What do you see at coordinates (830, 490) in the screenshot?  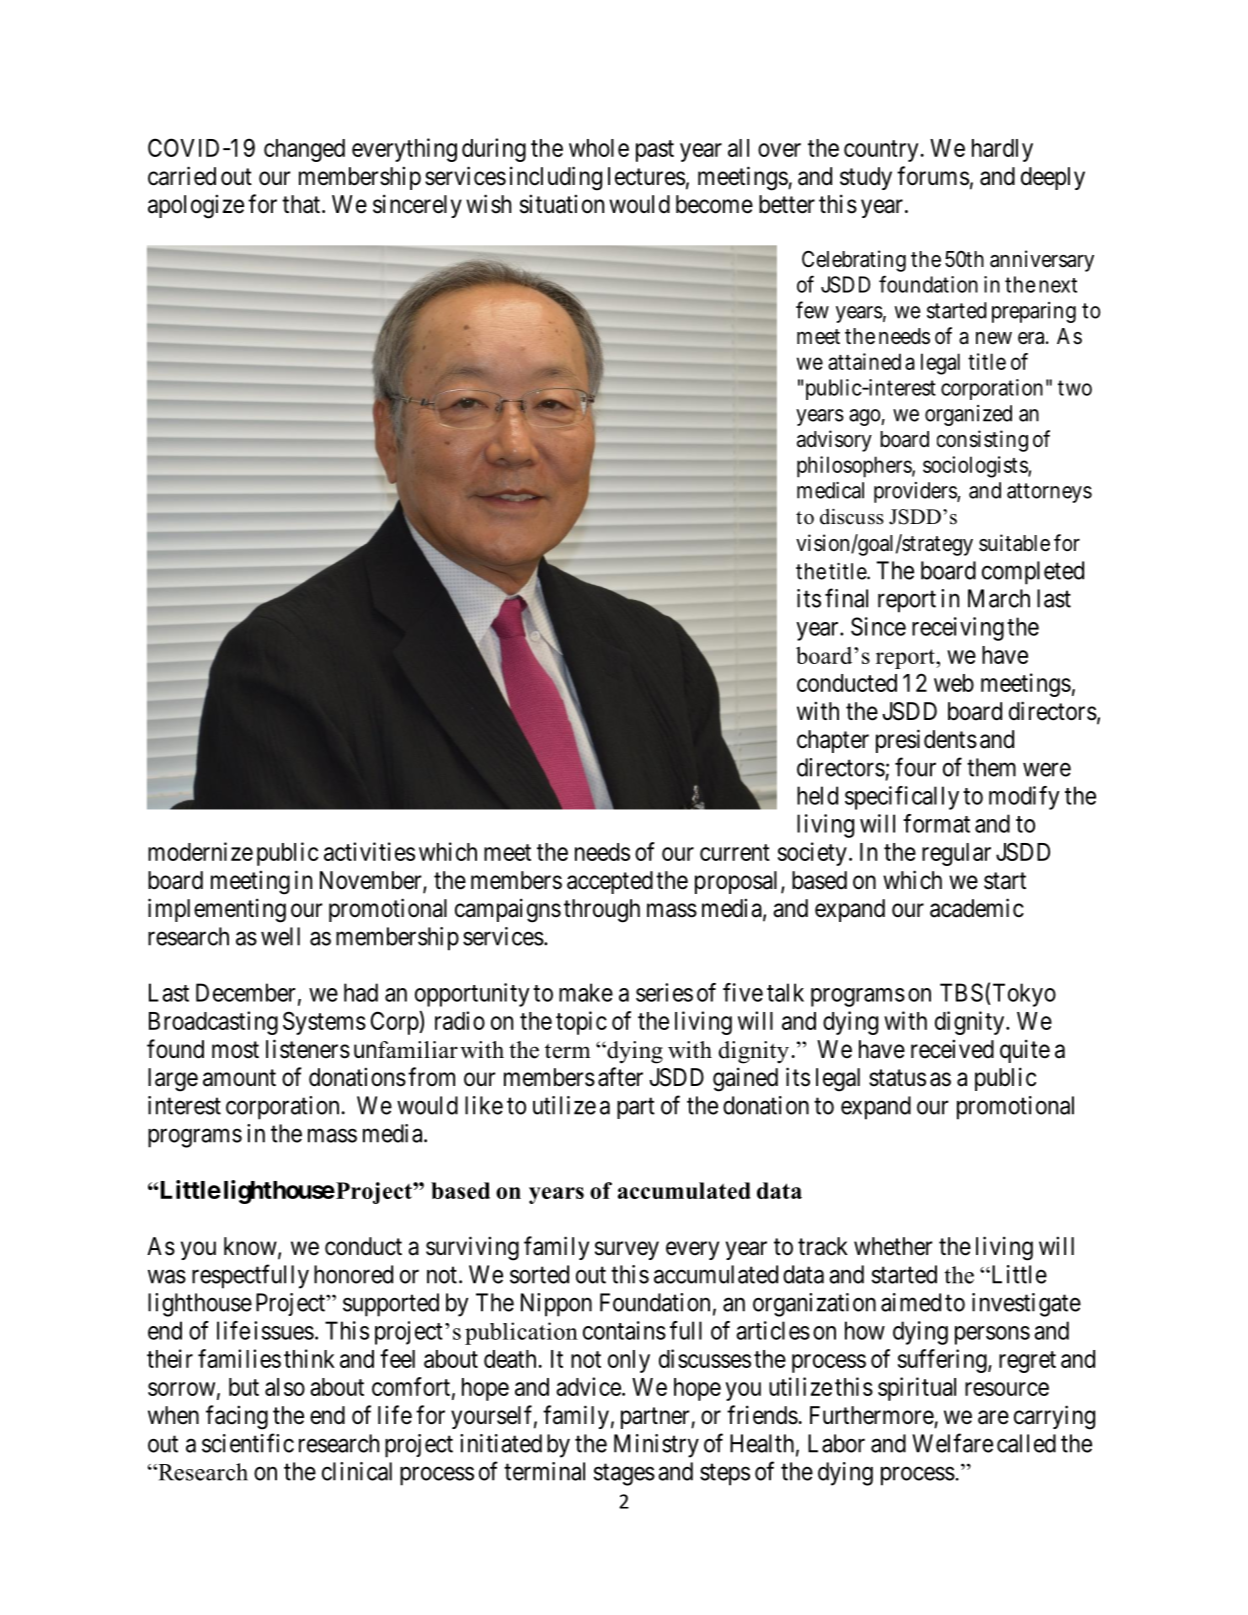 I see `medical` at bounding box center [830, 490].
